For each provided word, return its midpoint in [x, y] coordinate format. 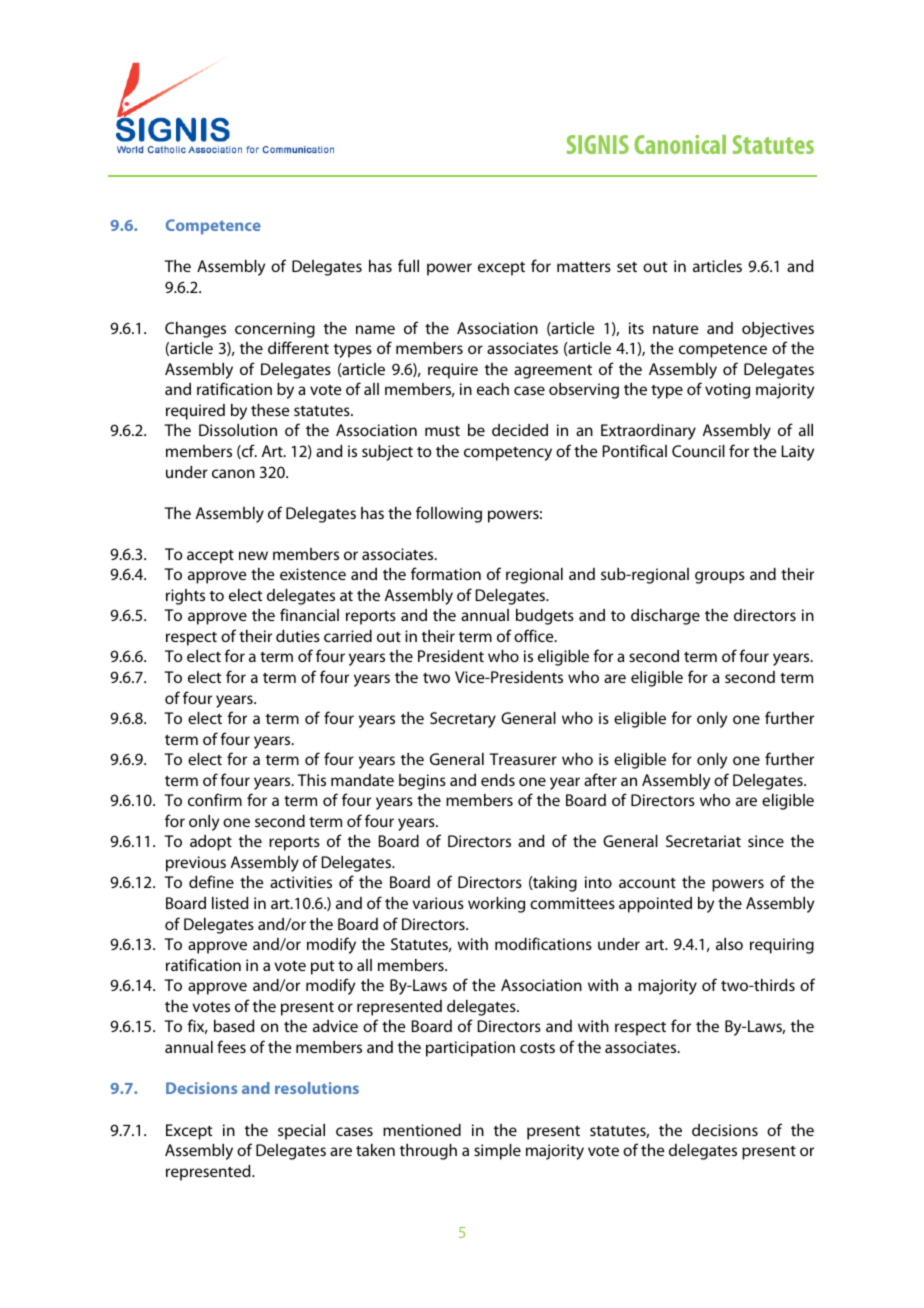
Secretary [463, 720]
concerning [275, 330]
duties [298, 636]
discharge [665, 617]
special [301, 1132]
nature [676, 329]
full [408, 265]
